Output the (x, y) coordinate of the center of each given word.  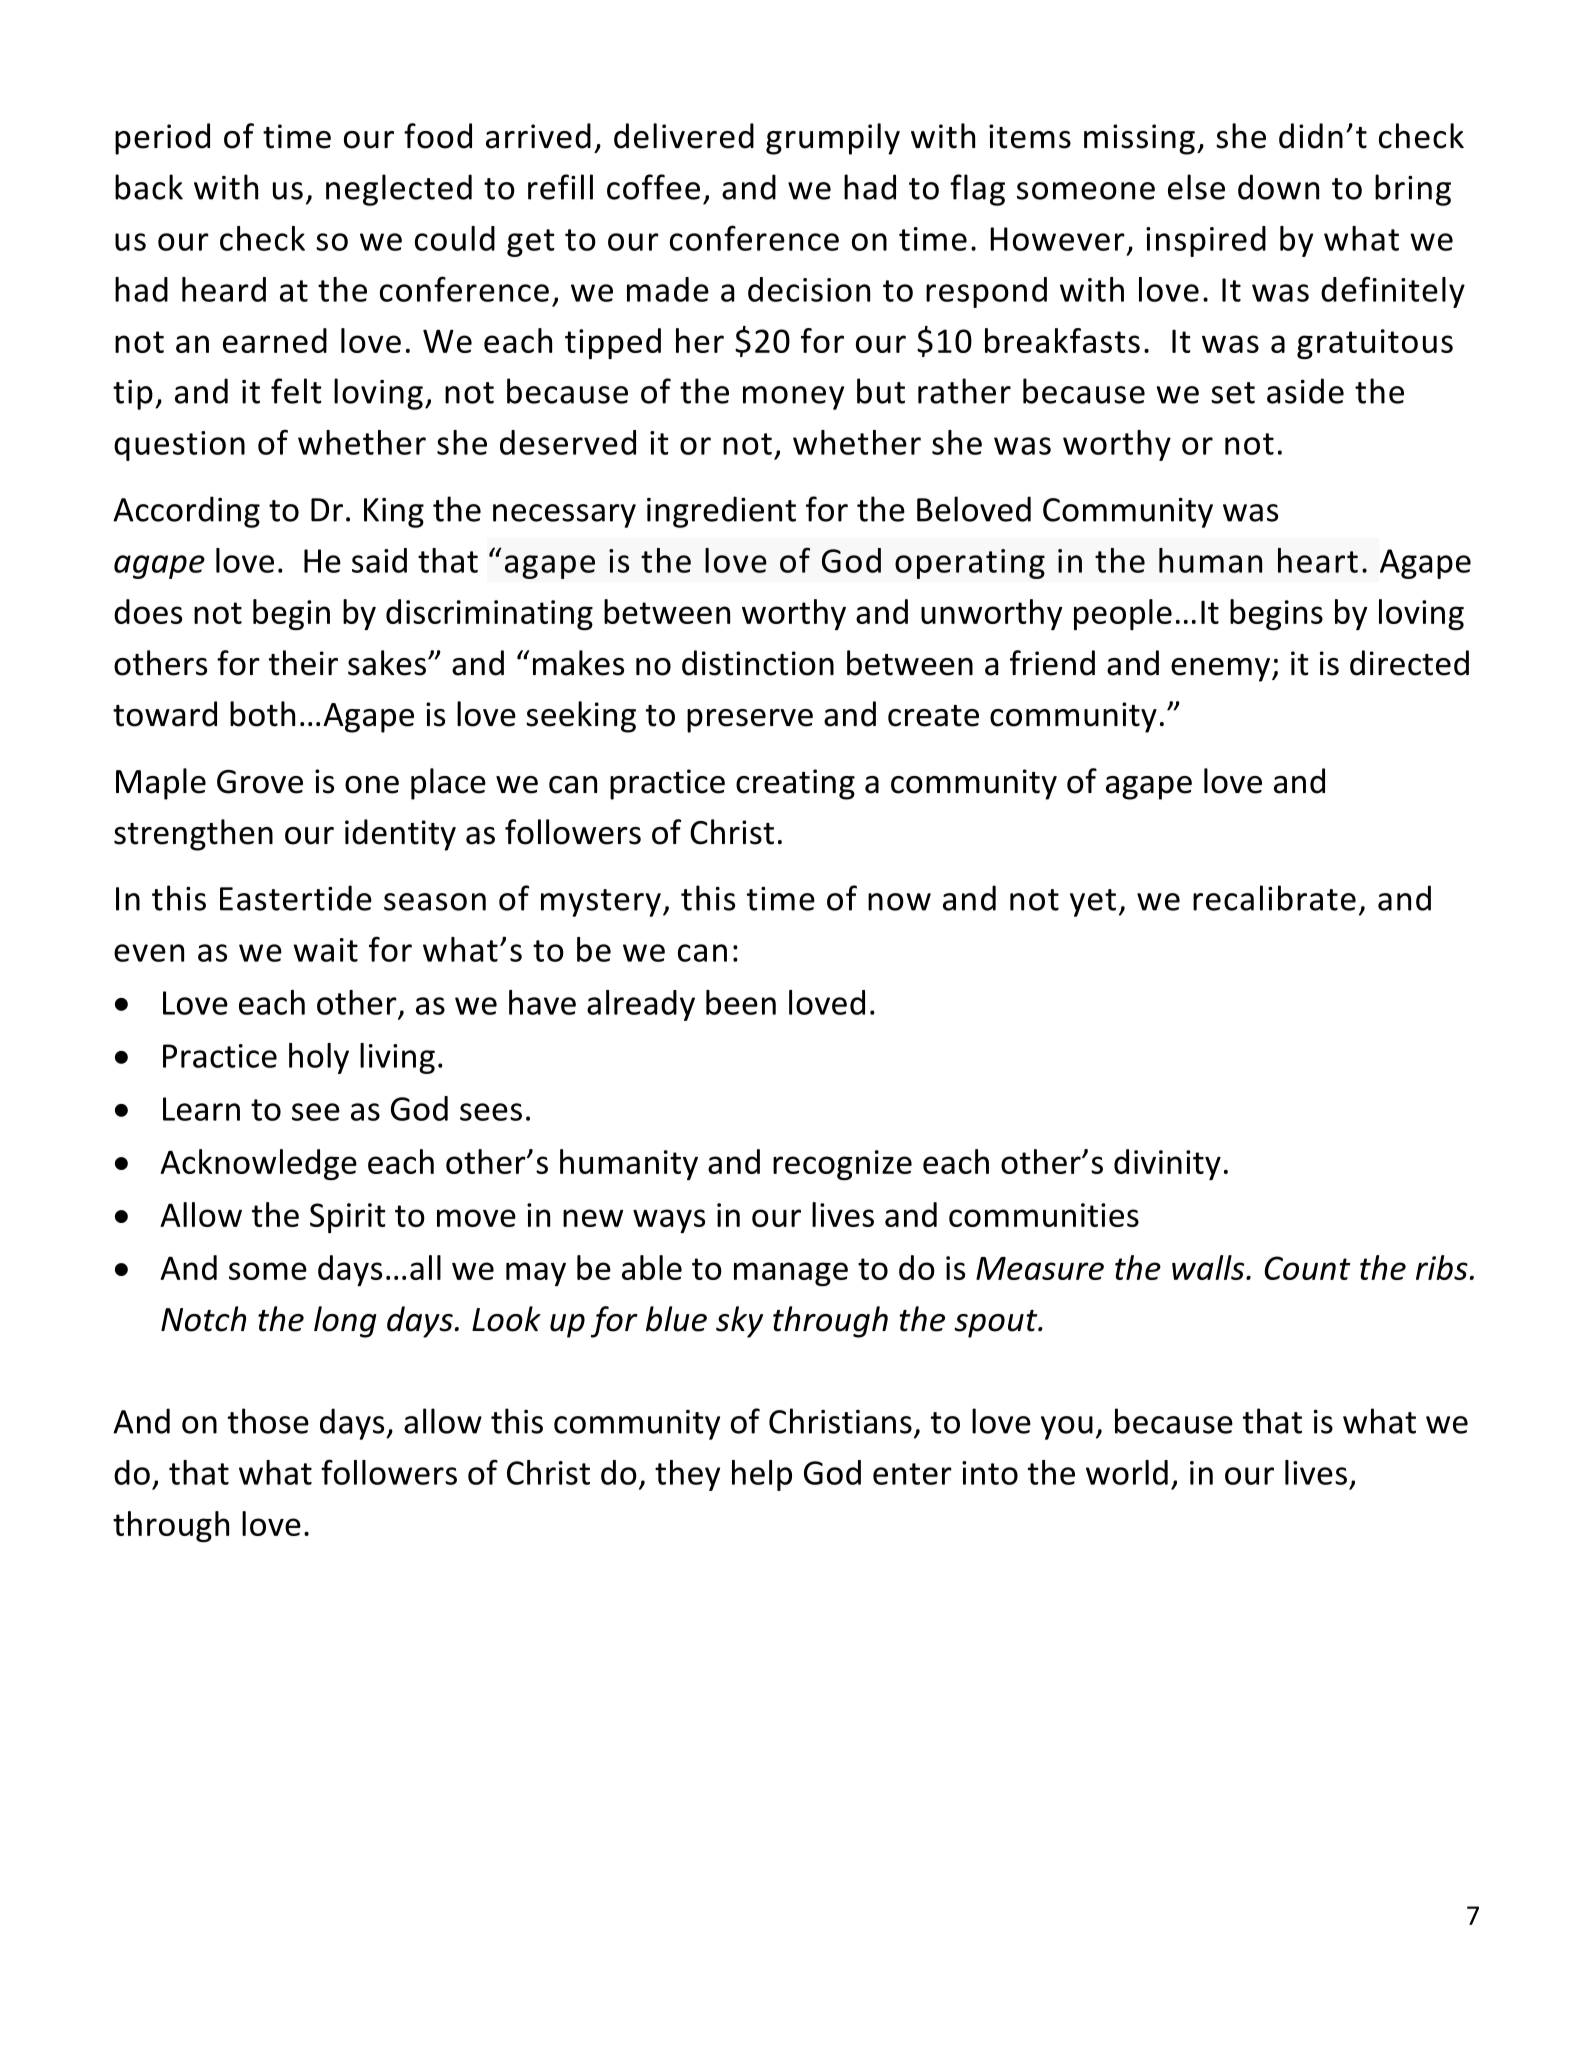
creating (795, 784)
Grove (260, 782)
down (1278, 187)
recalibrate (1274, 898)
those (268, 1421)
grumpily (833, 139)
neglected (399, 190)
